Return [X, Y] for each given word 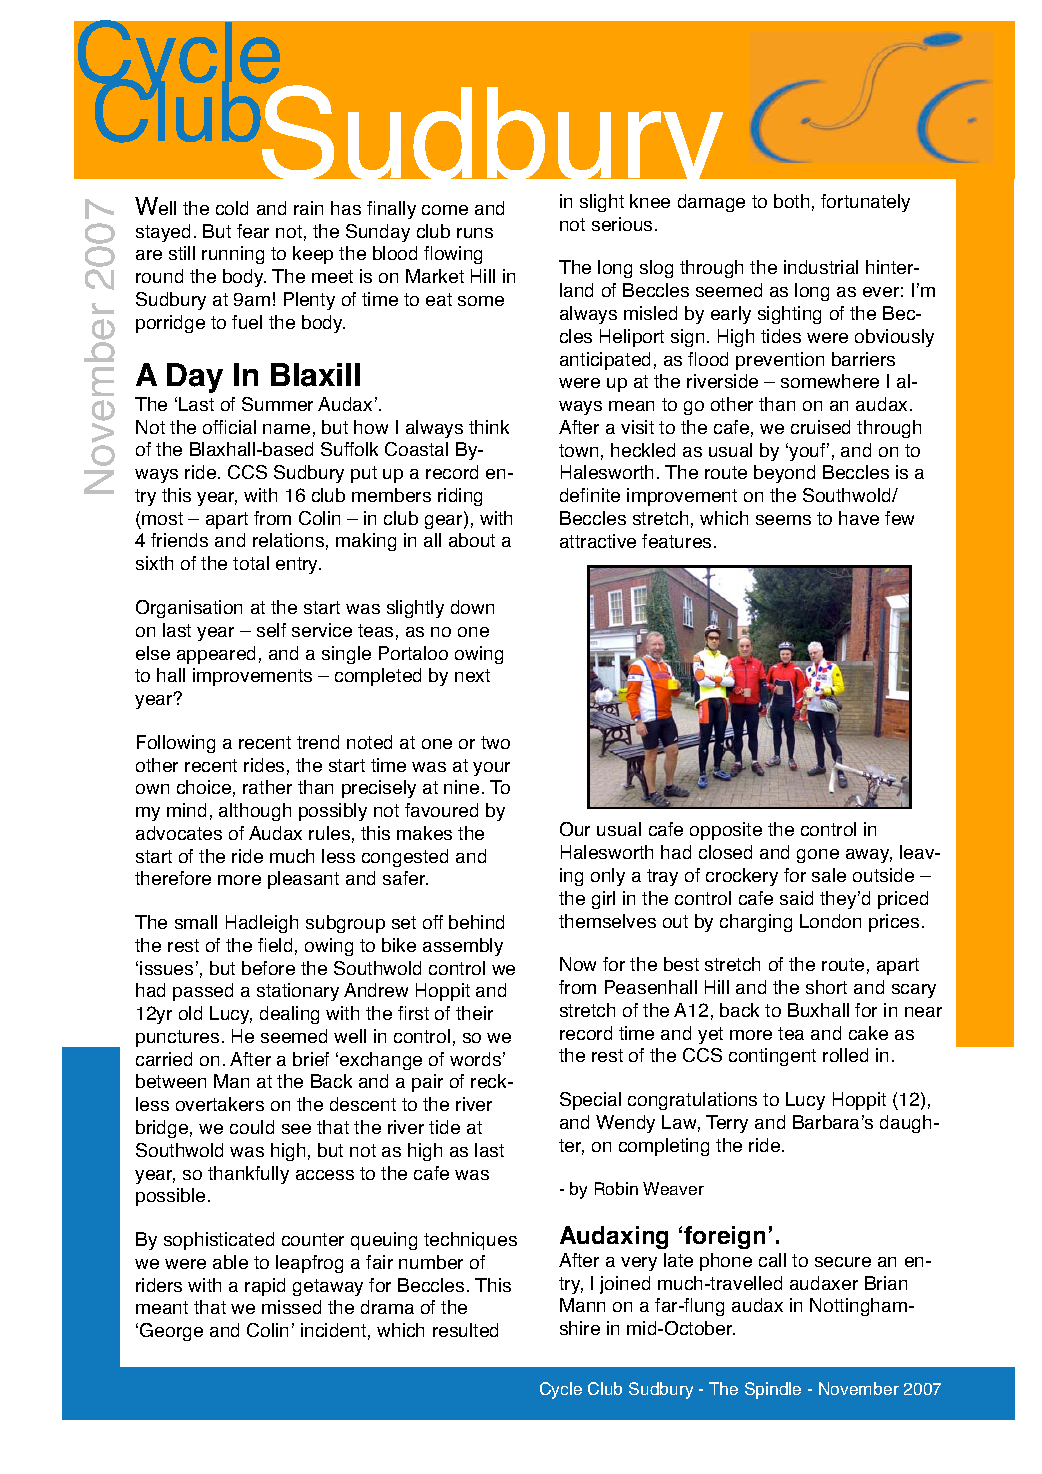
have [859, 518]
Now [578, 964]
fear [253, 231]
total [251, 563]
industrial [821, 267]
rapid [265, 1287]
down [472, 607]
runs [475, 233]
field [275, 945]
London [830, 921]
